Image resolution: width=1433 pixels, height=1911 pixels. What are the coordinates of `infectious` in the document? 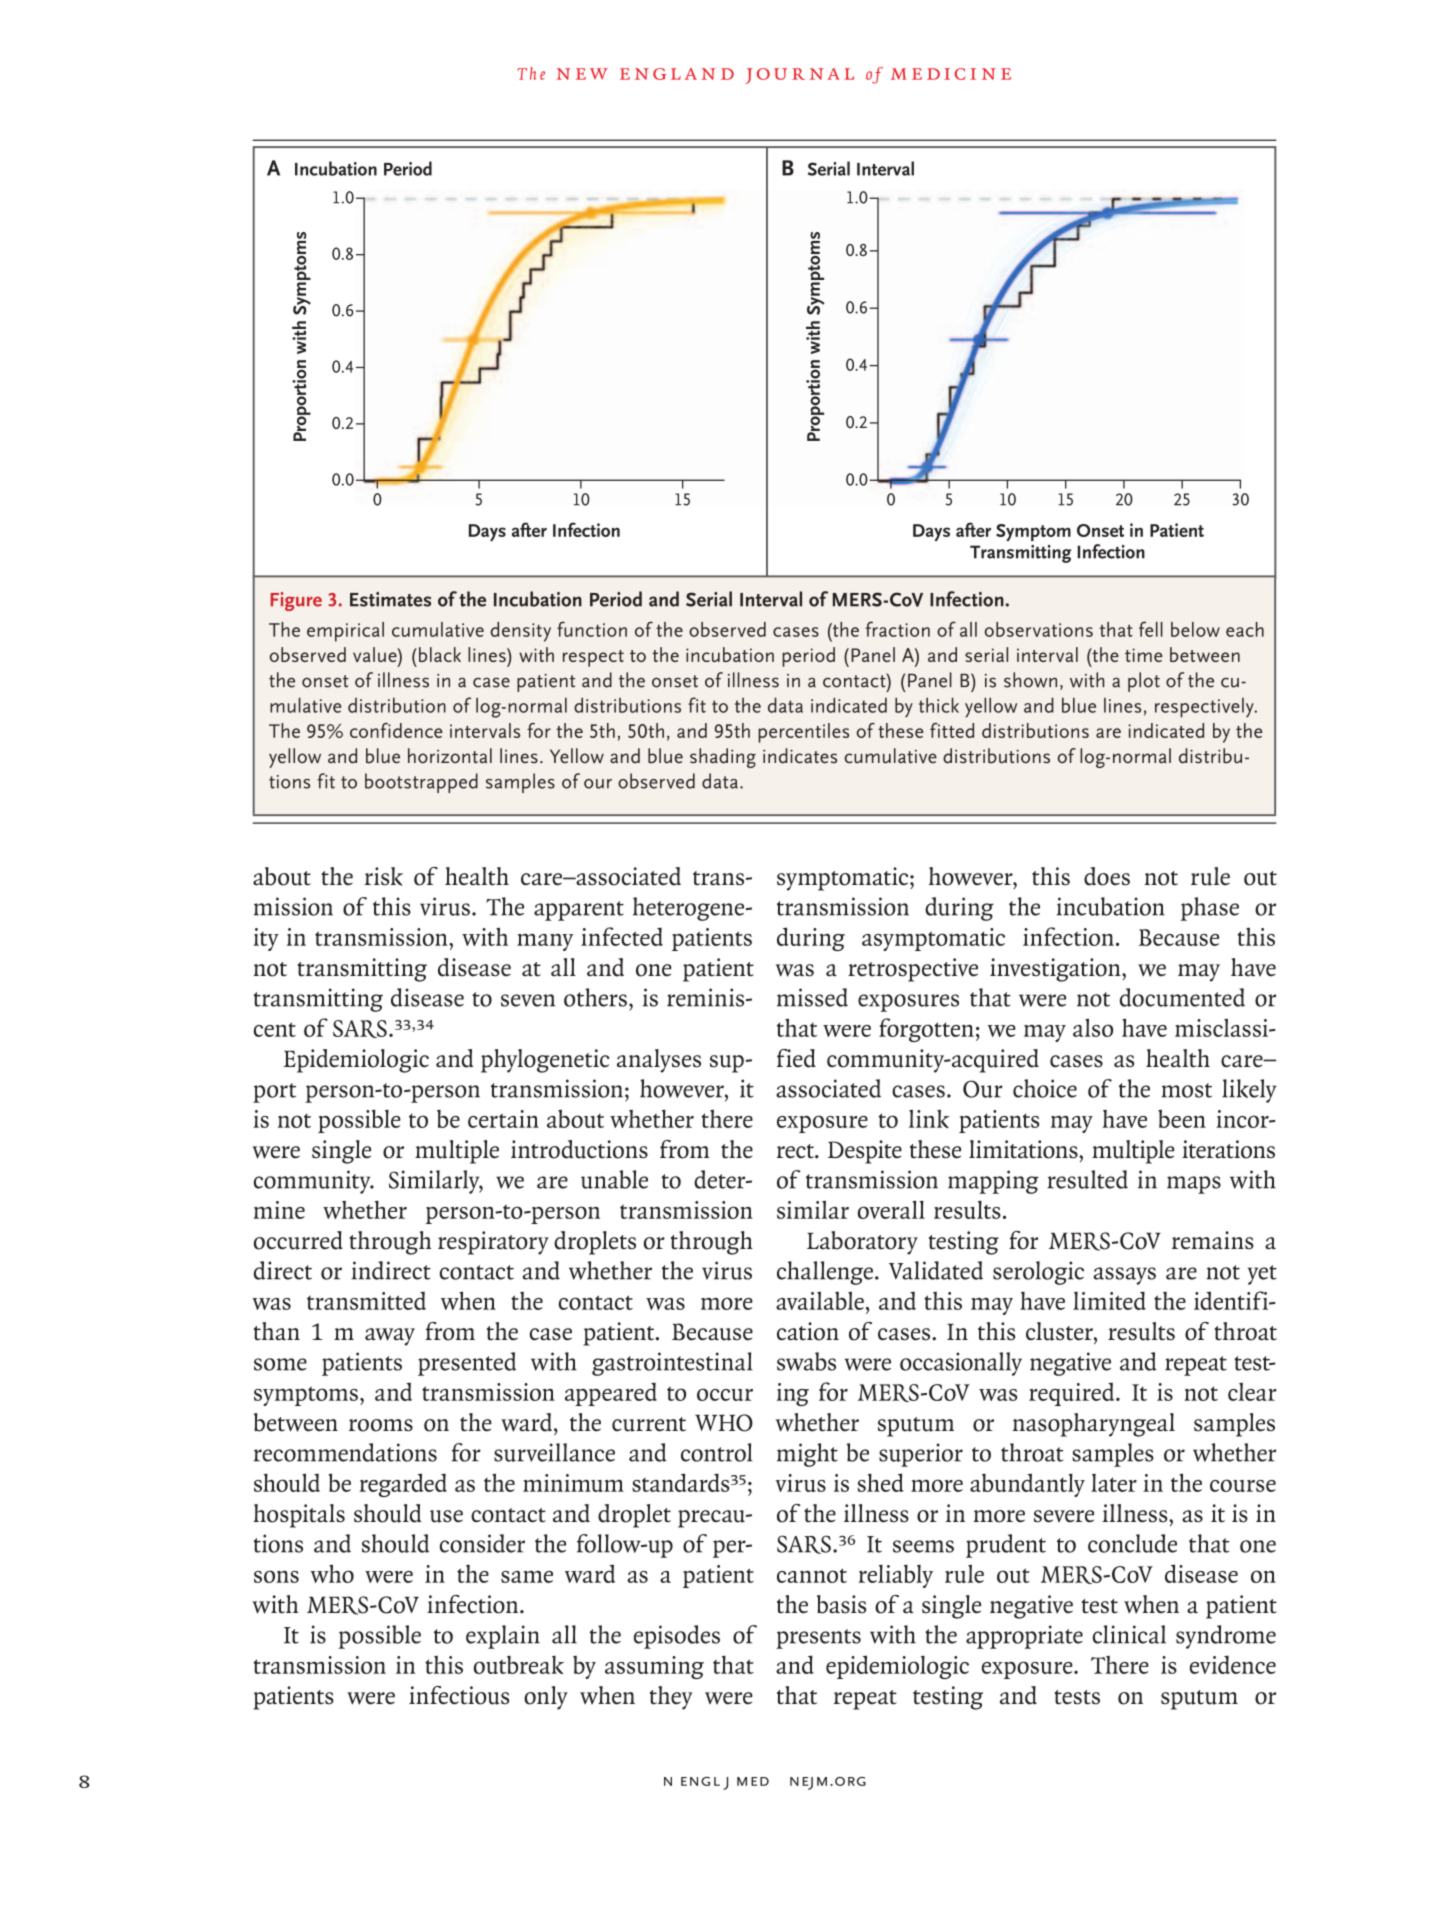 It's located at (459, 1695).
